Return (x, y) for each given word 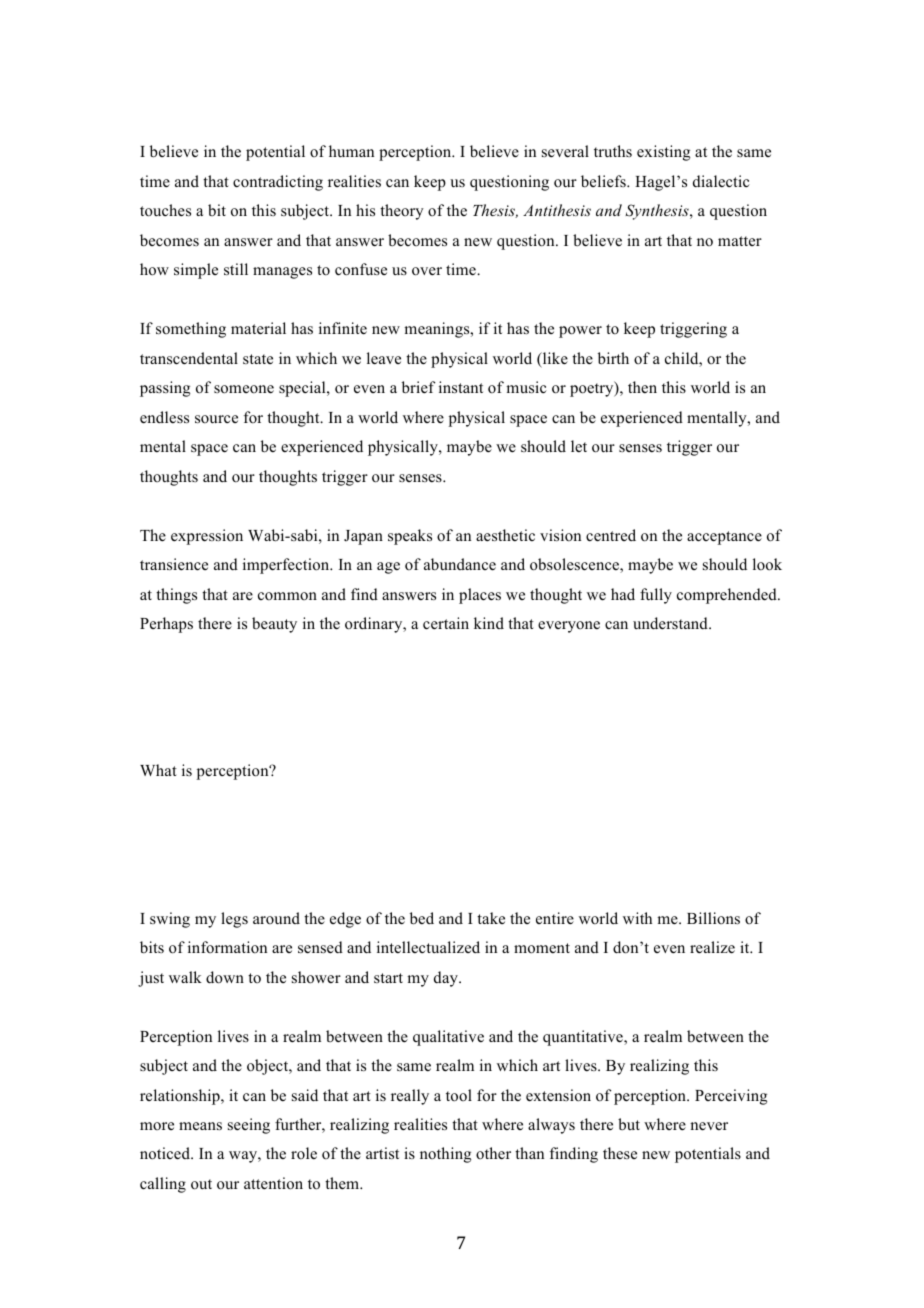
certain (446, 623)
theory (402, 212)
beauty (274, 625)
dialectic (721, 181)
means (200, 1126)
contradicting (278, 183)
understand (671, 623)
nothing (445, 1155)
